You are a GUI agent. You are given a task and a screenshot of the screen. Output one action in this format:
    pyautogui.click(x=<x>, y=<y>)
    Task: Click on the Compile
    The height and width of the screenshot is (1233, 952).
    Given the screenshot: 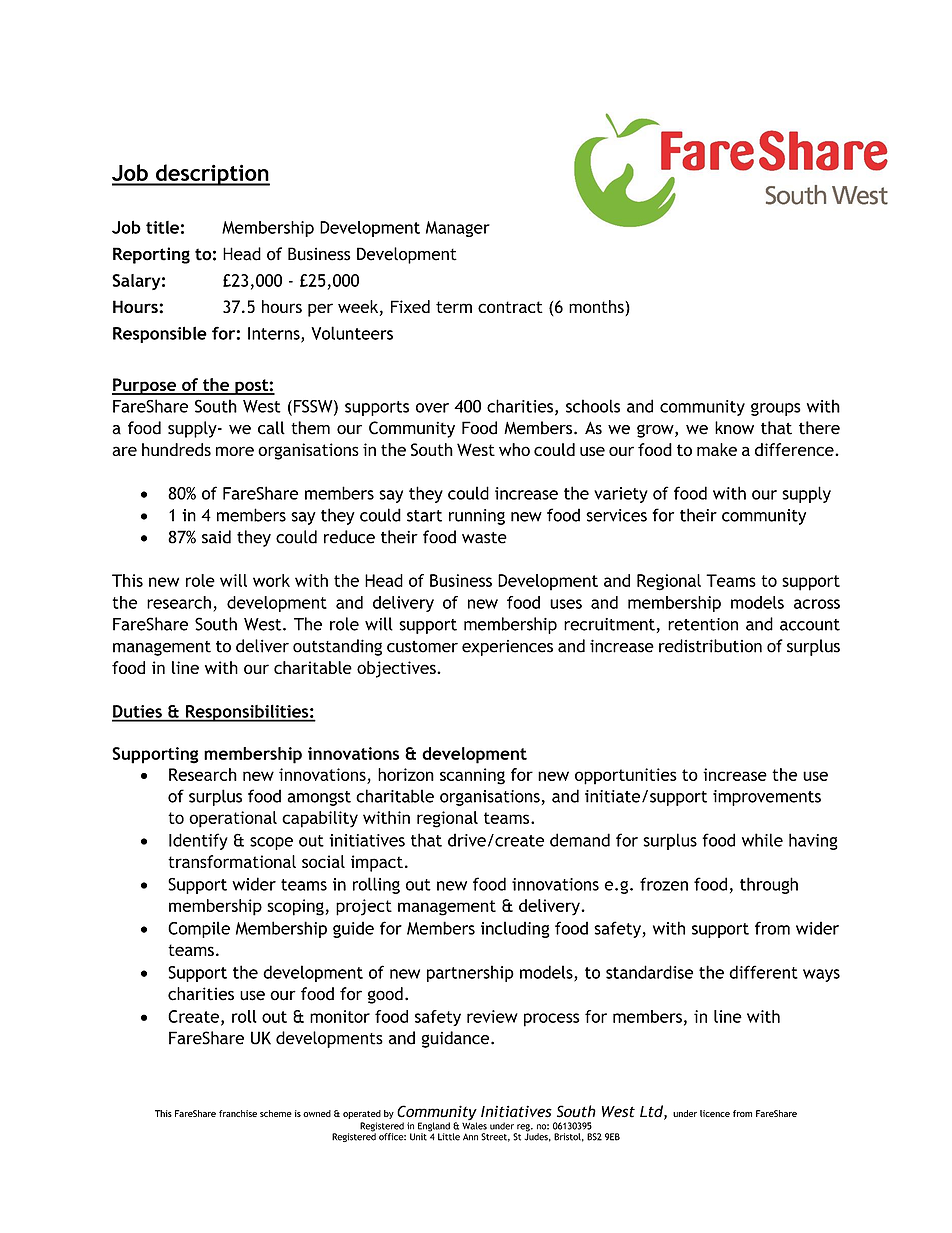 What is the action you would take?
    pyautogui.click(x=199, y=929)
